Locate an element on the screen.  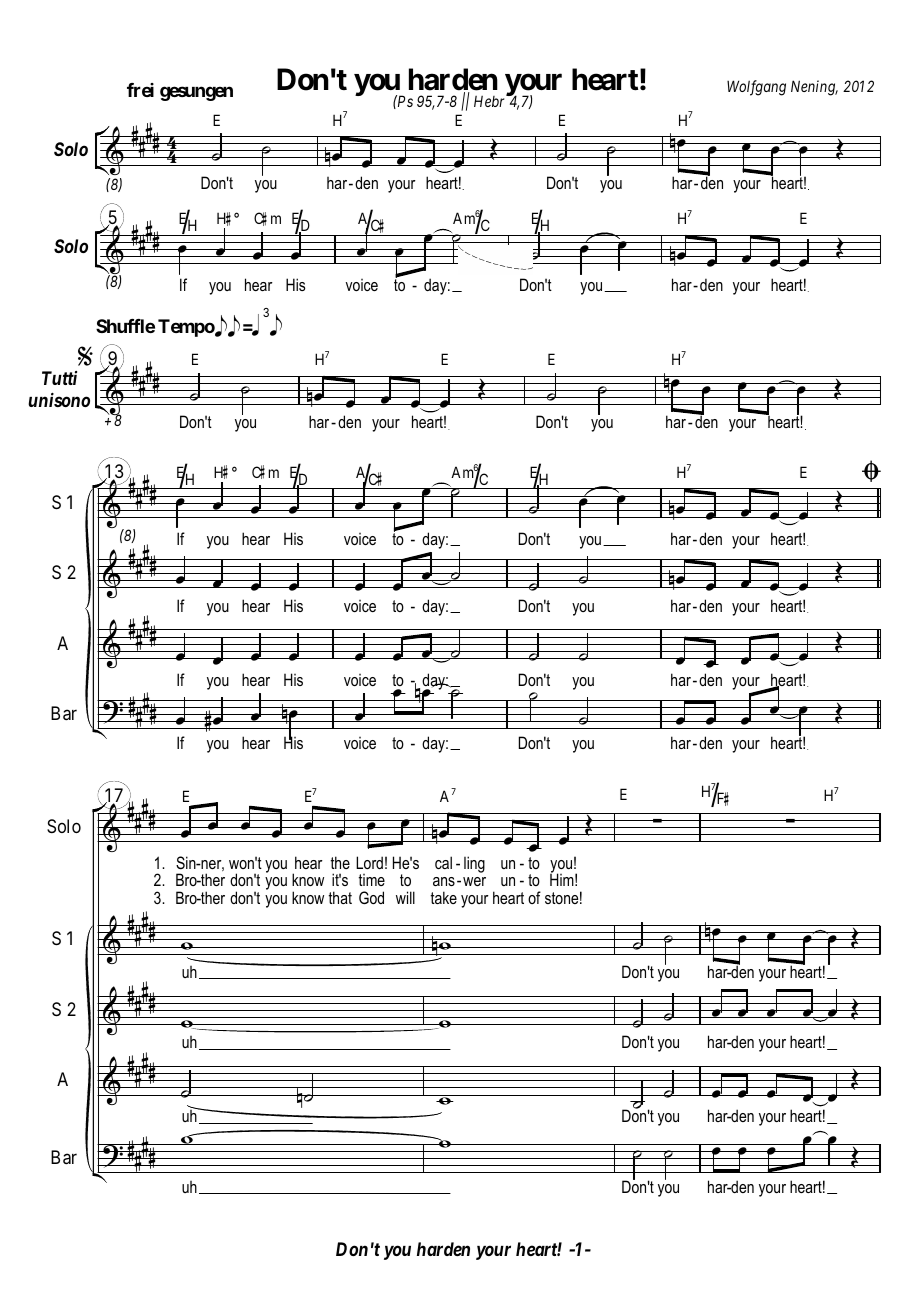
frei is located at coordinates (140, 90).
